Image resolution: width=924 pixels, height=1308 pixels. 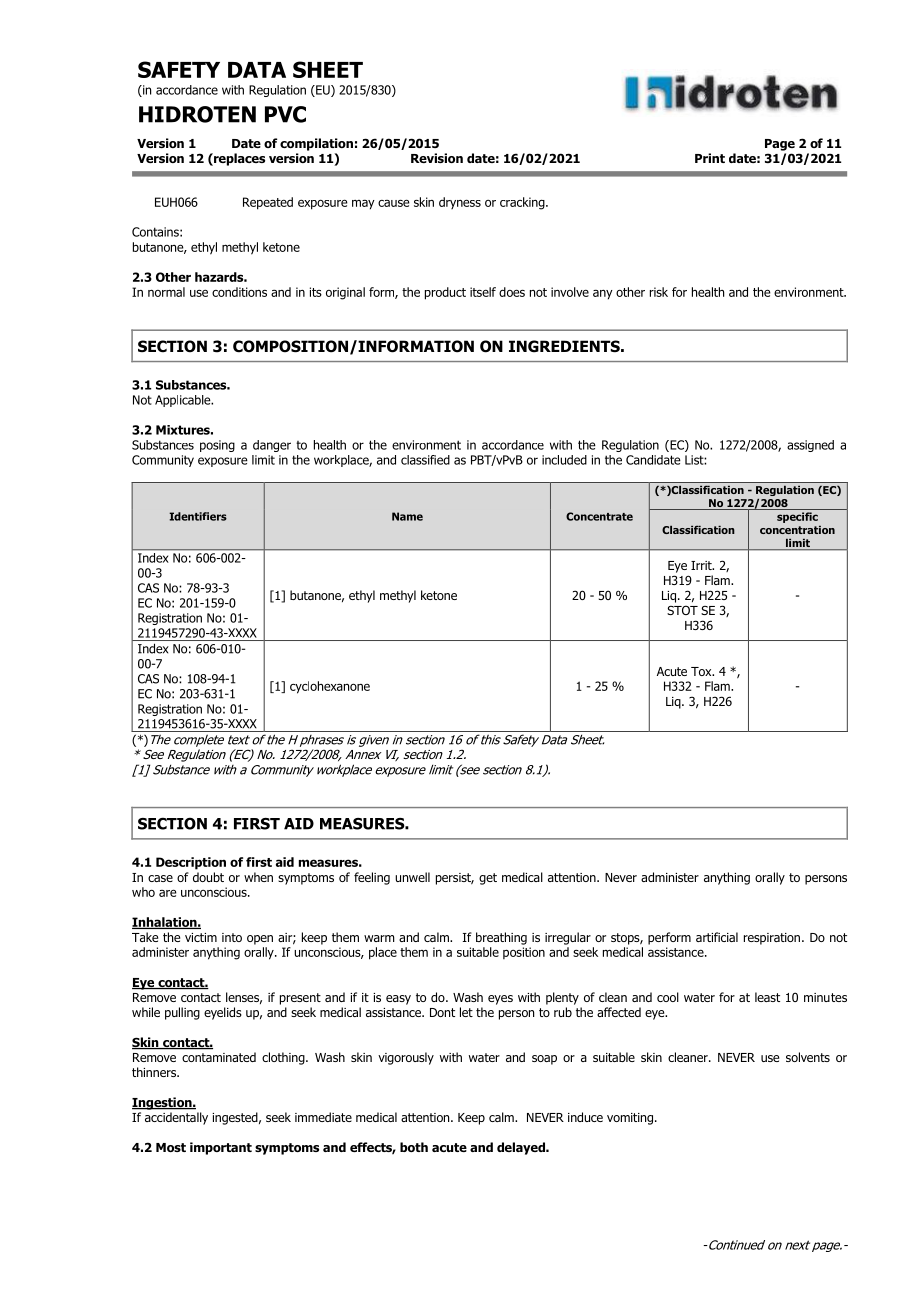 I want to click on Revision, so click(x=437, y=158).
